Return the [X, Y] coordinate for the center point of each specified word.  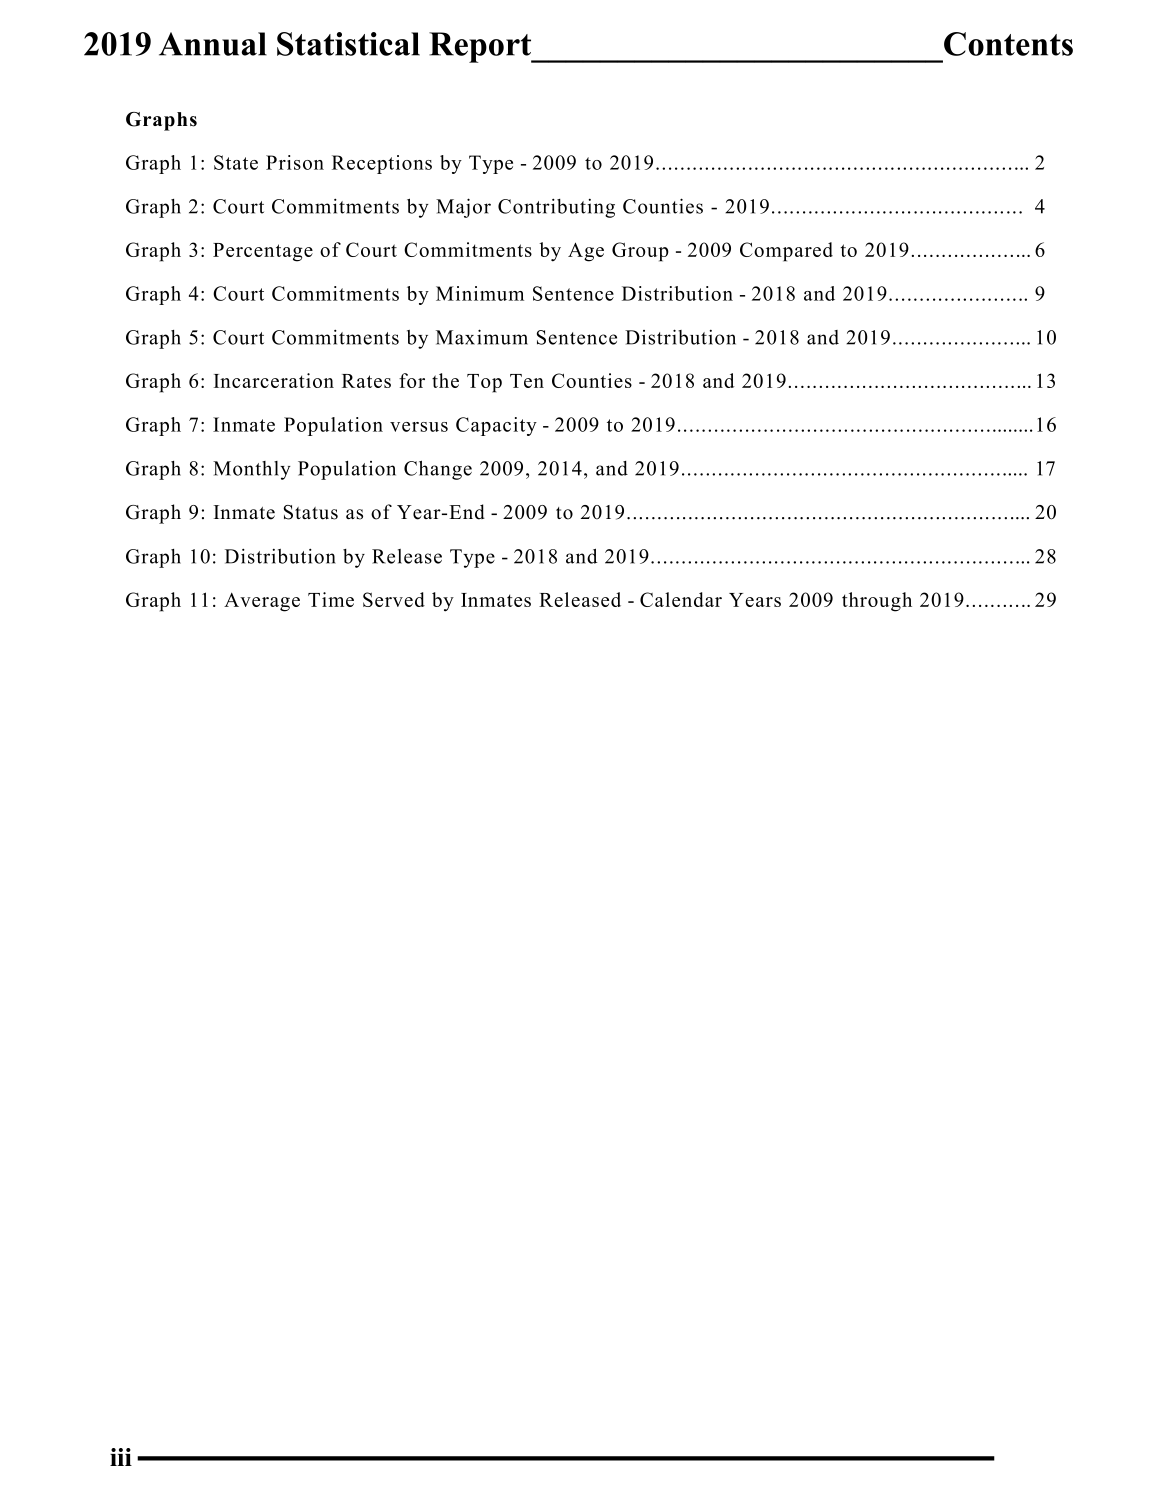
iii [121, 1457]
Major [463, 208]
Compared [786, 252]
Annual [213, 44]
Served [394, 599]
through [877, 602]
